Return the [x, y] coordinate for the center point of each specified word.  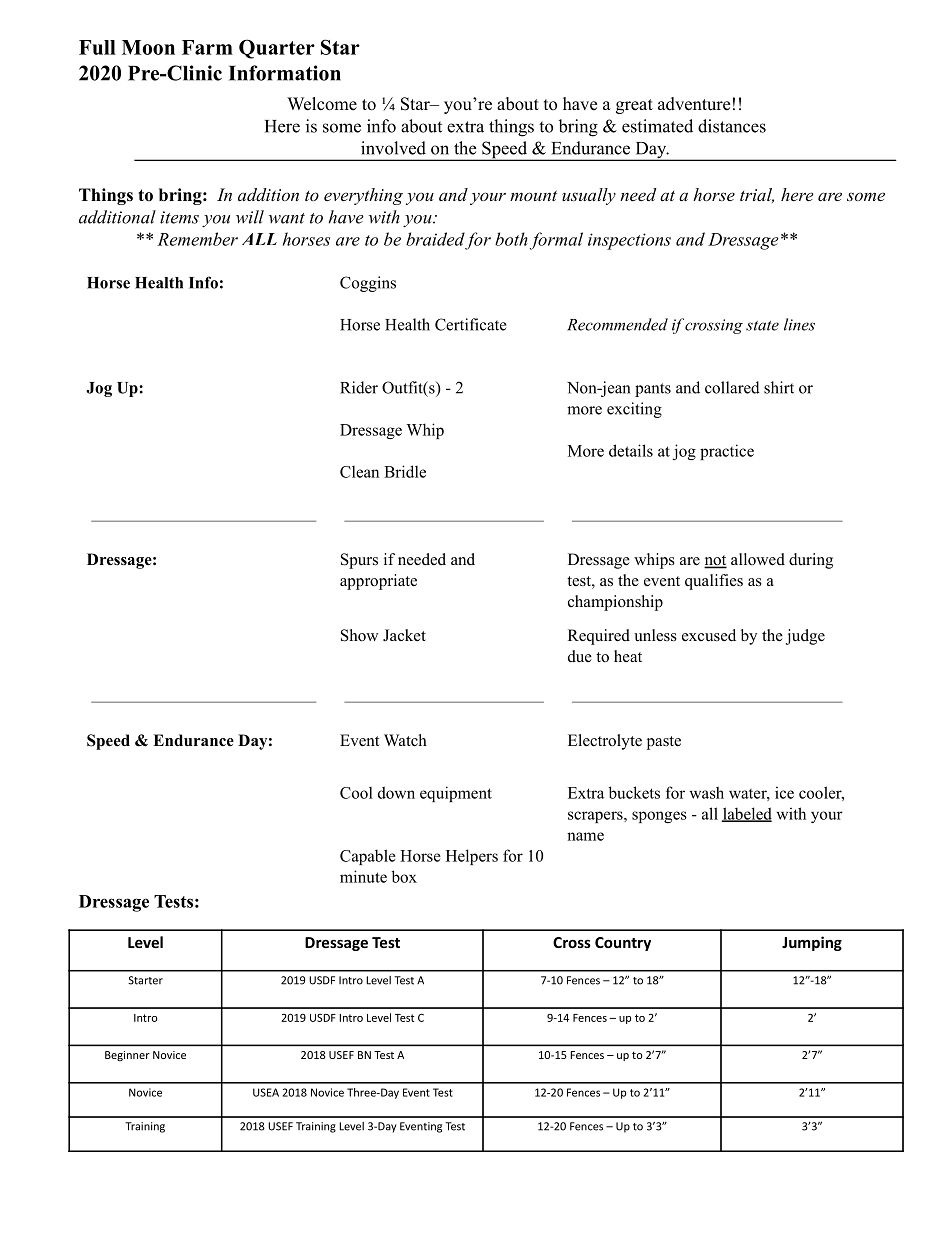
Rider [359, 387]
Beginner [127, 1056]
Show [359, 635]
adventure [694, 104]
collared [732, 387]
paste [664, 743]
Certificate [471, 324]
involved [393, 148]
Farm [207, 47]
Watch [405, 740]
